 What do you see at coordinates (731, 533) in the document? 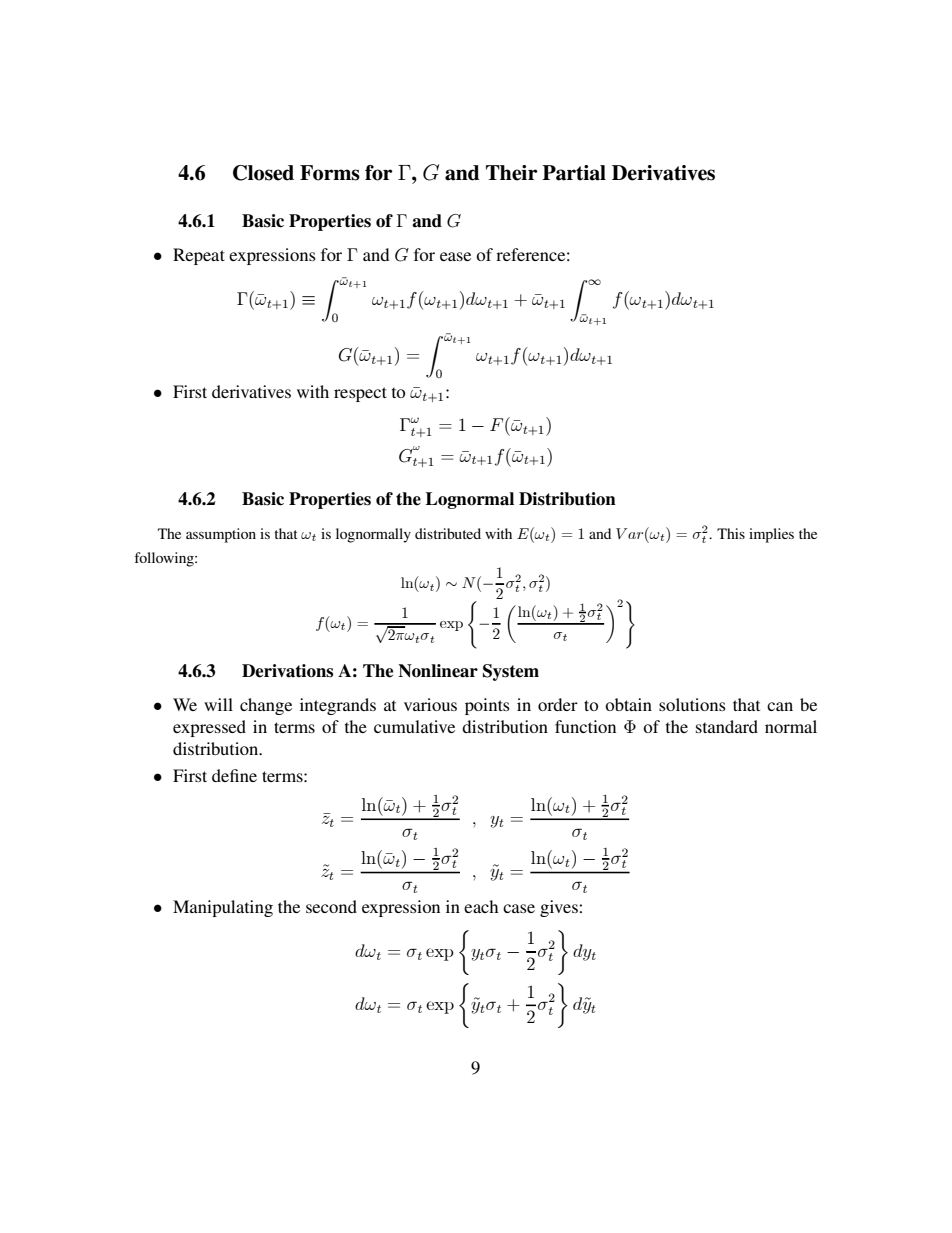
I see `This` at bounding box center [731, 533].
